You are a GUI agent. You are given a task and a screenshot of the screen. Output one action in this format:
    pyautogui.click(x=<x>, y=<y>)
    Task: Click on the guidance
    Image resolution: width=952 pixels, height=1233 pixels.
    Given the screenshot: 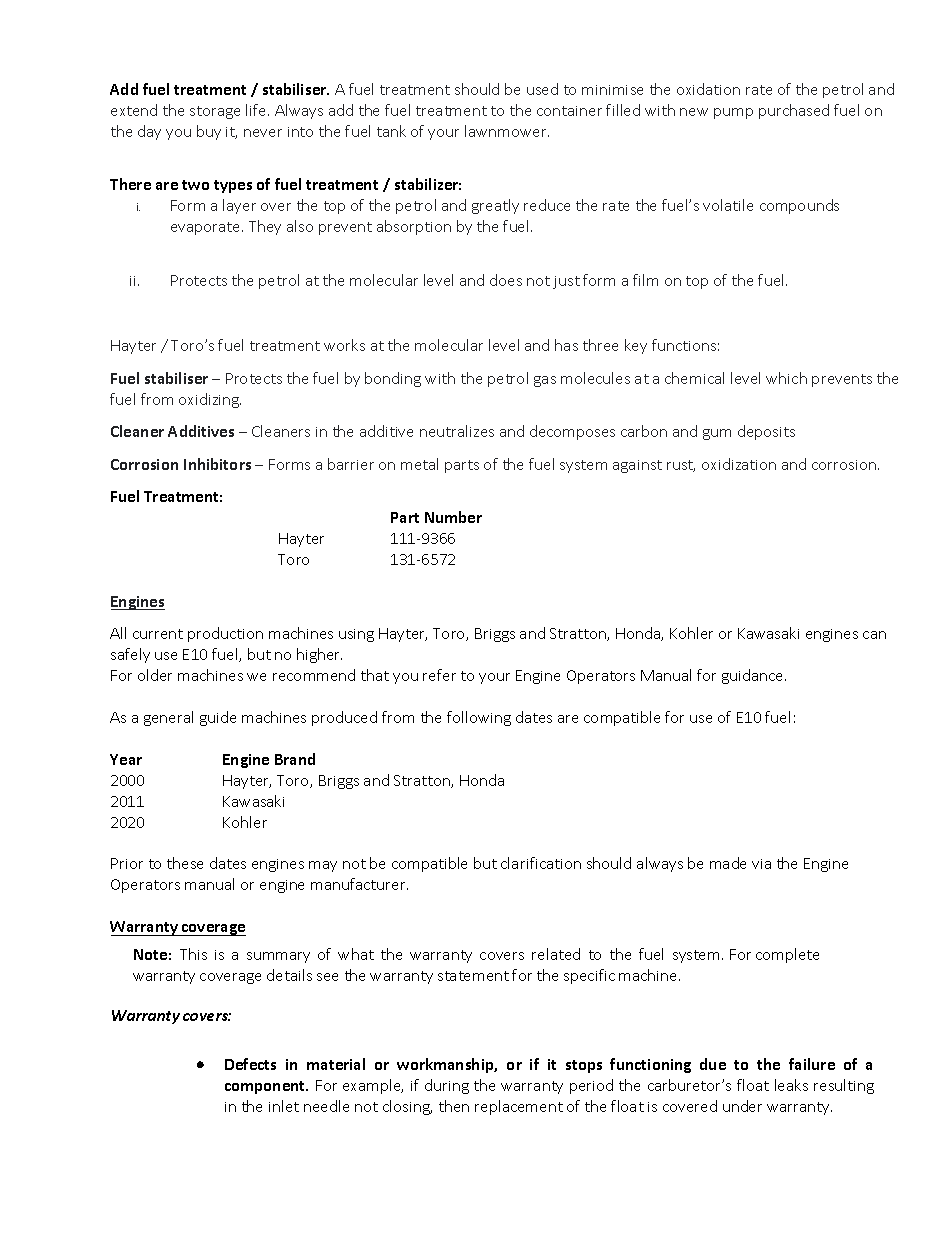 What is the action you would take?
    pyautogui.click(x=754, y=676)
